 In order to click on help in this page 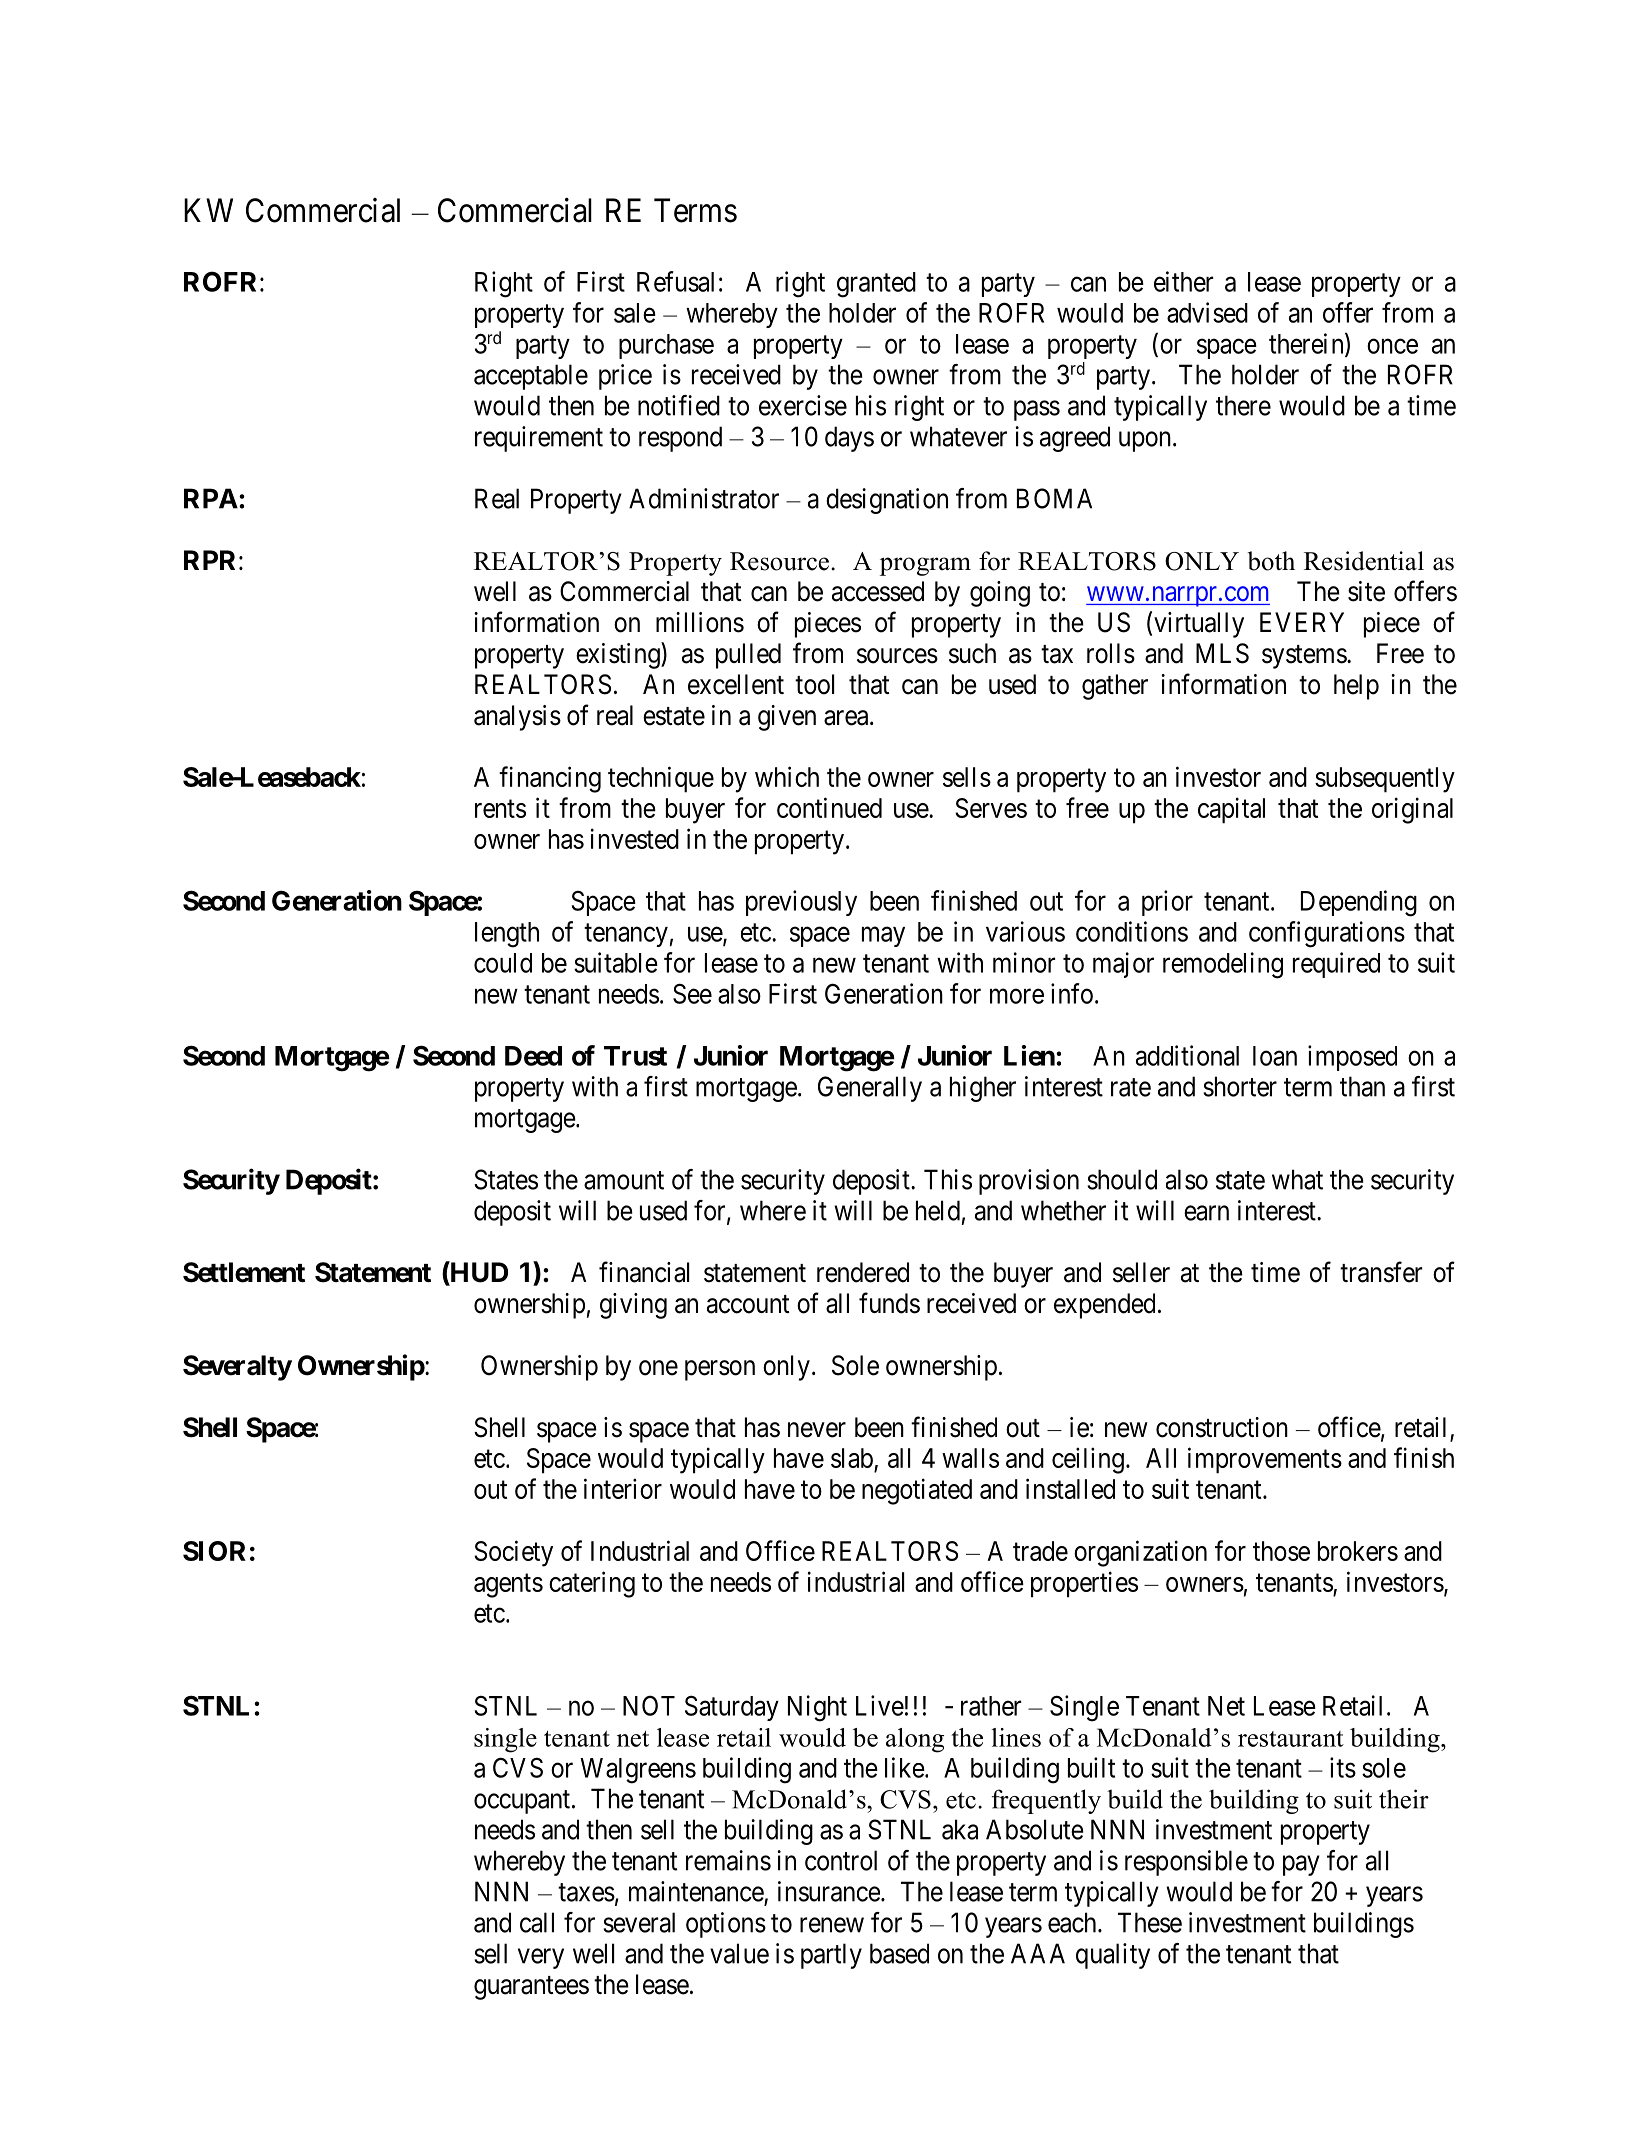, I will do `click(1356, 687)`.
